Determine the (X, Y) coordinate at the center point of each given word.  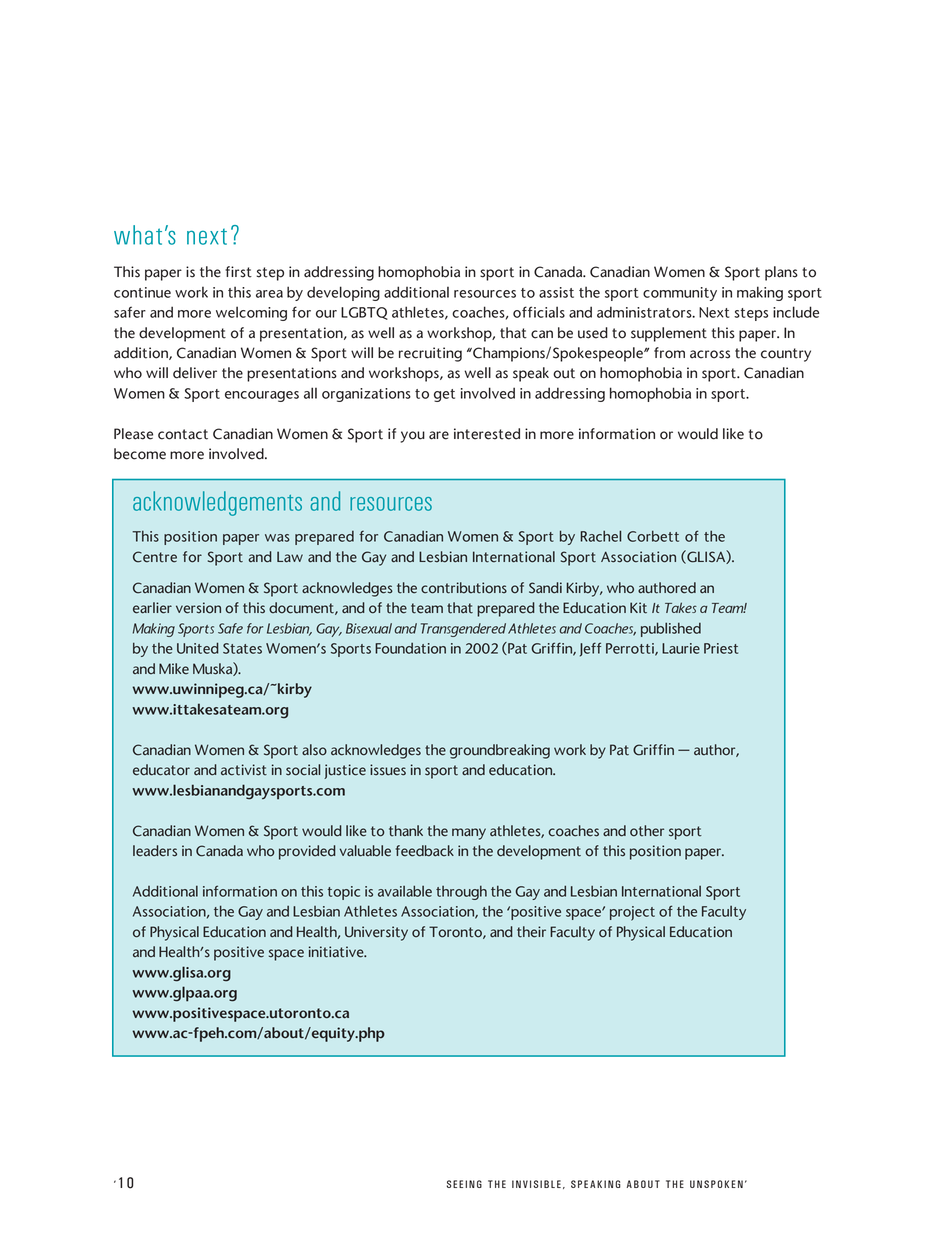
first (238, 272)
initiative (337, 952)
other (647, 831)
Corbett (653, 536)
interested (487, 434)
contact (183, 434)
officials (539, 312)
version (198, 608)
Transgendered (463, 630)
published (671, 629)
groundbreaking (500, 751)
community (680, 294)
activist (244, 770)
